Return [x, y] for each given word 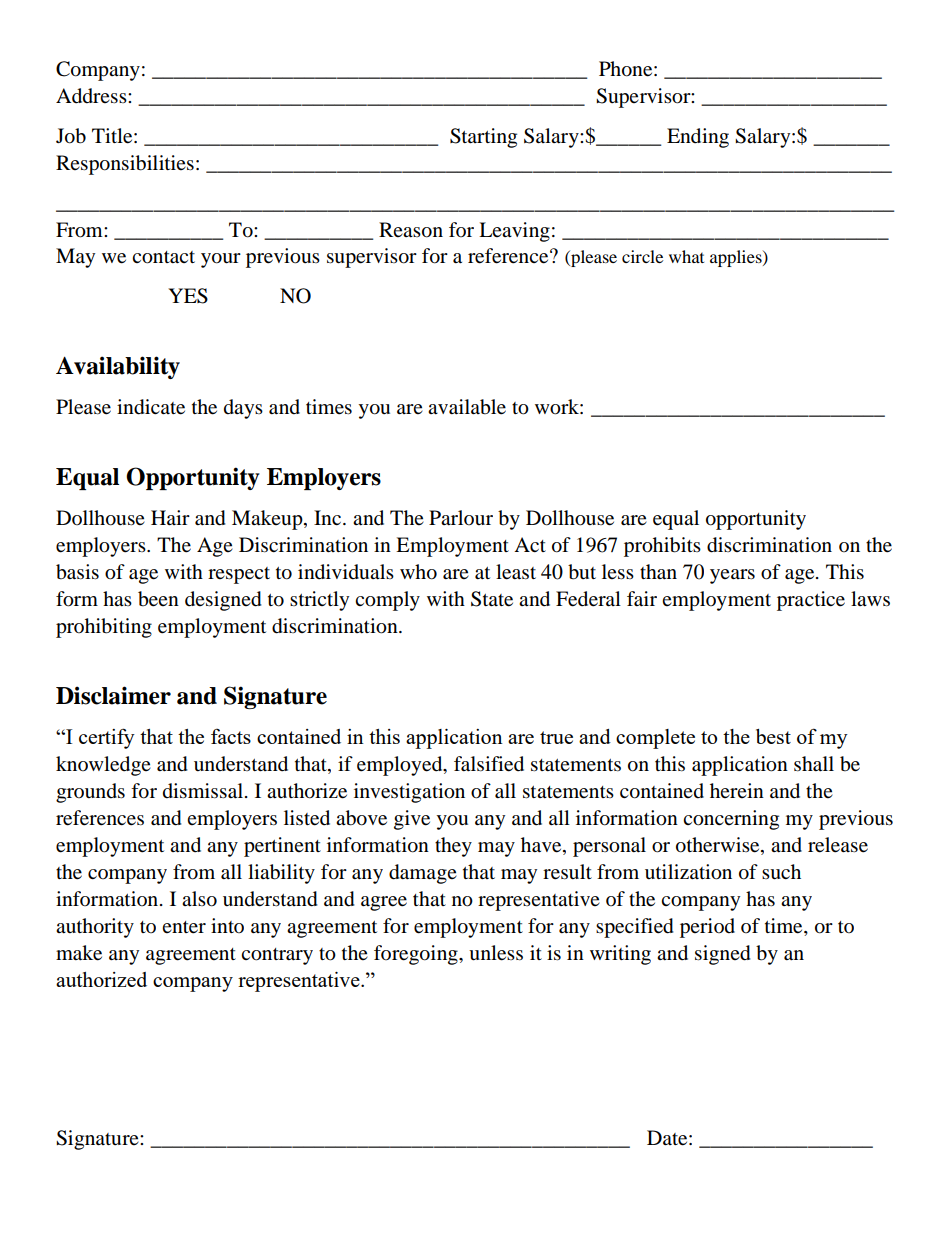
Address [92, 96]
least [516, 572]
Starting [483, 138]
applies [737, 258]
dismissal [203, 791]
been [158, 599]
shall [814, 764]
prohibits [662, 547]
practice [811, 601]
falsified [489, 764]
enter [184, 927]
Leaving [514, 232]
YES [188, 296]
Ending [698, 138]
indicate [151, 407]
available [467, 407]
